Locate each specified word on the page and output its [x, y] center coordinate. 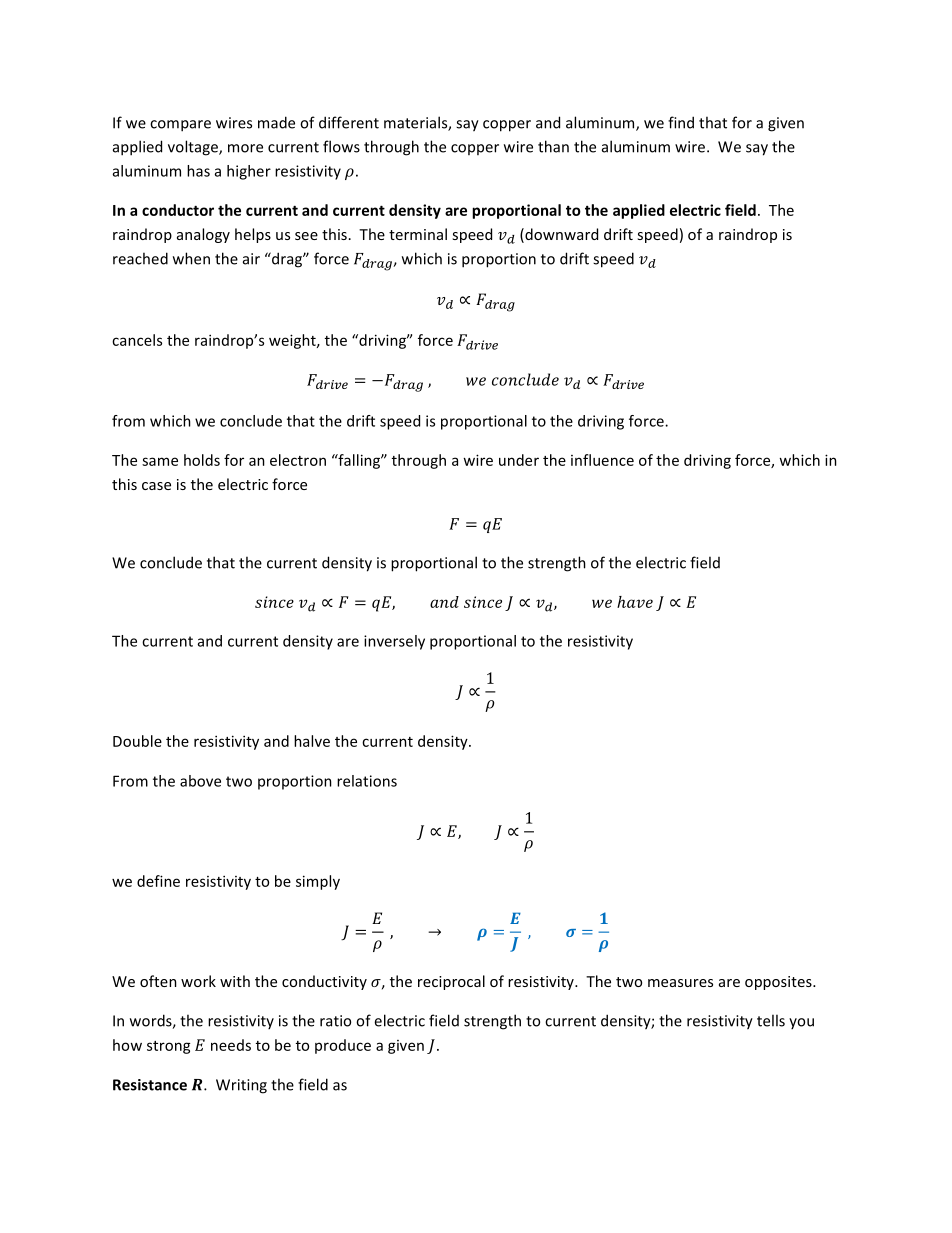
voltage [194, 148]
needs [231, 1045]
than [553, 146]
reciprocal [451, 982]
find [681, 122]
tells [771, 1020]
